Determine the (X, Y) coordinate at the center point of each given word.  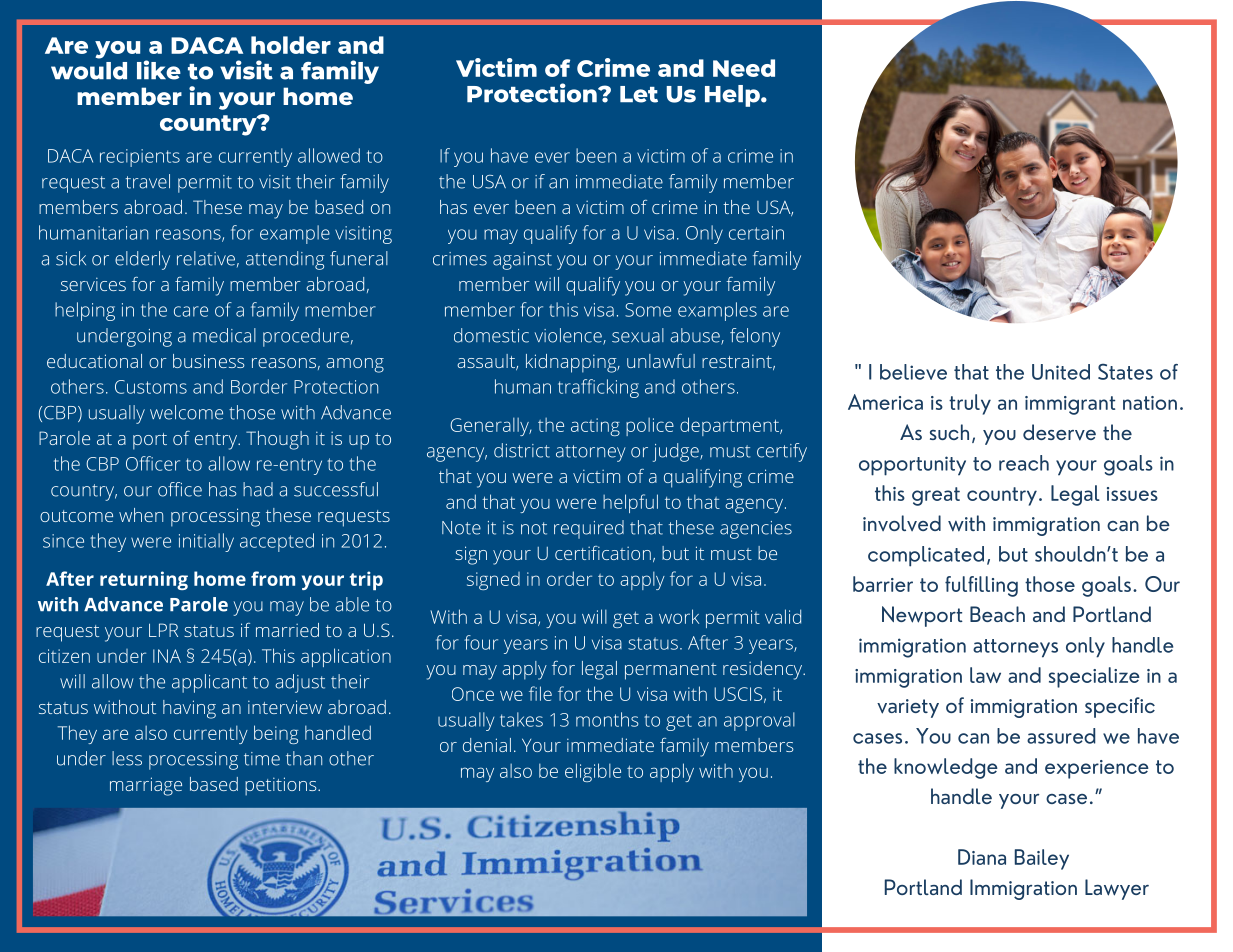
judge (677, 452)
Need (744, 68)
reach (1024, 463)
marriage (146, 786)
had (258, 489)
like (159, 70)
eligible (593, 772)
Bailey (1042, 859)
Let (639, 94)
